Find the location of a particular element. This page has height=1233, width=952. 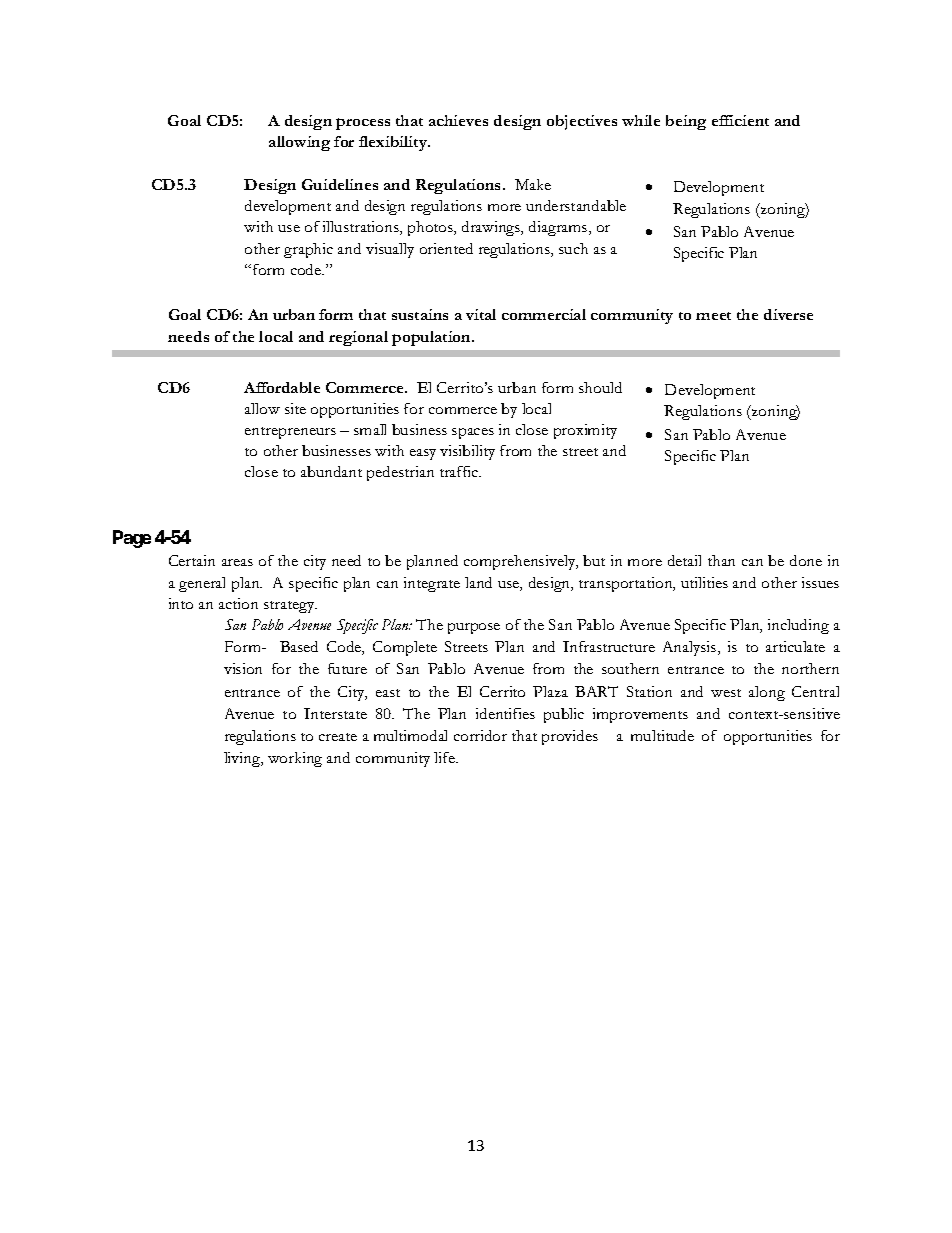

living is located at coordinates (243, 759).
